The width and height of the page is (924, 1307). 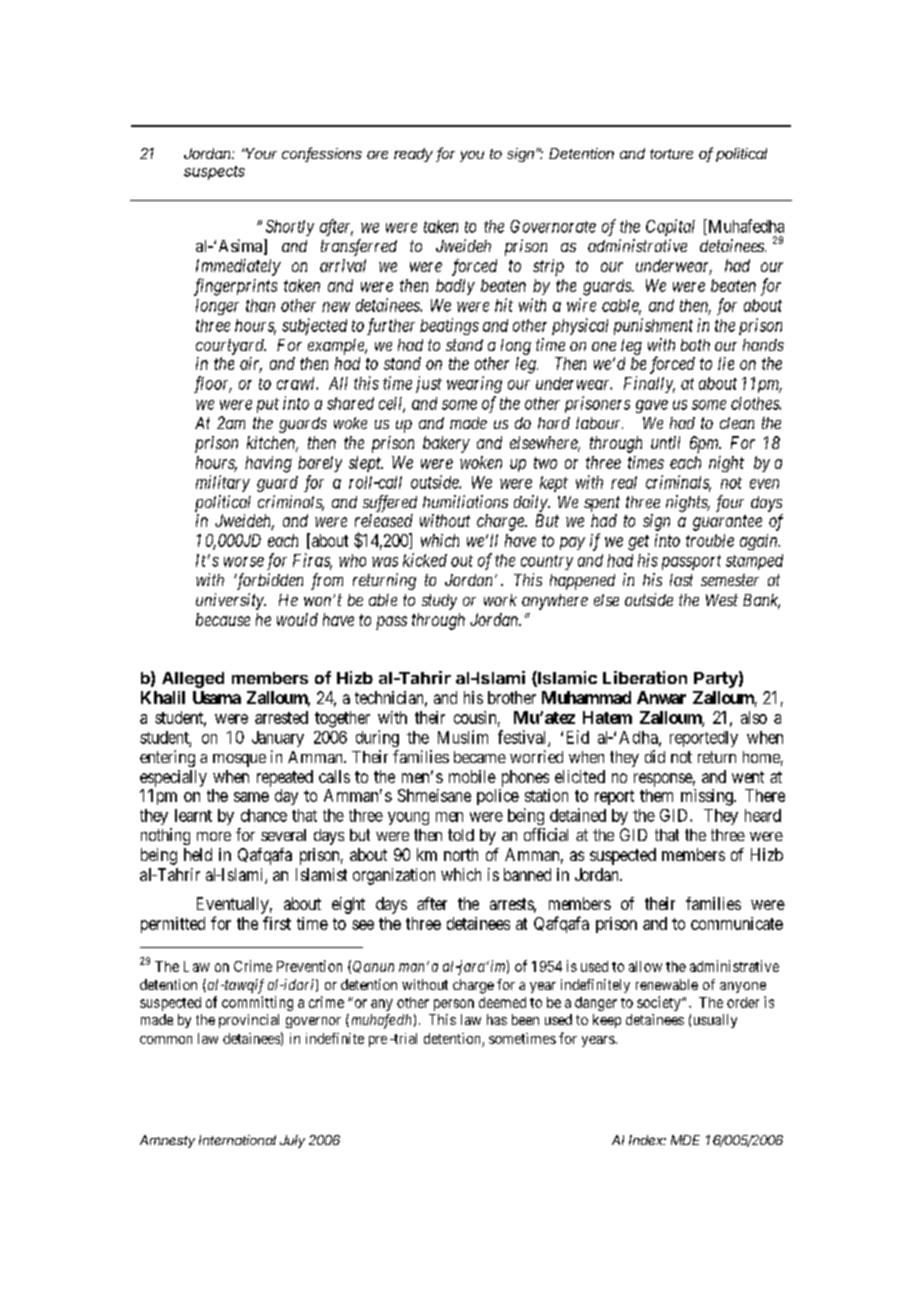 I want to click on ready, so click(x=413, y=155).
